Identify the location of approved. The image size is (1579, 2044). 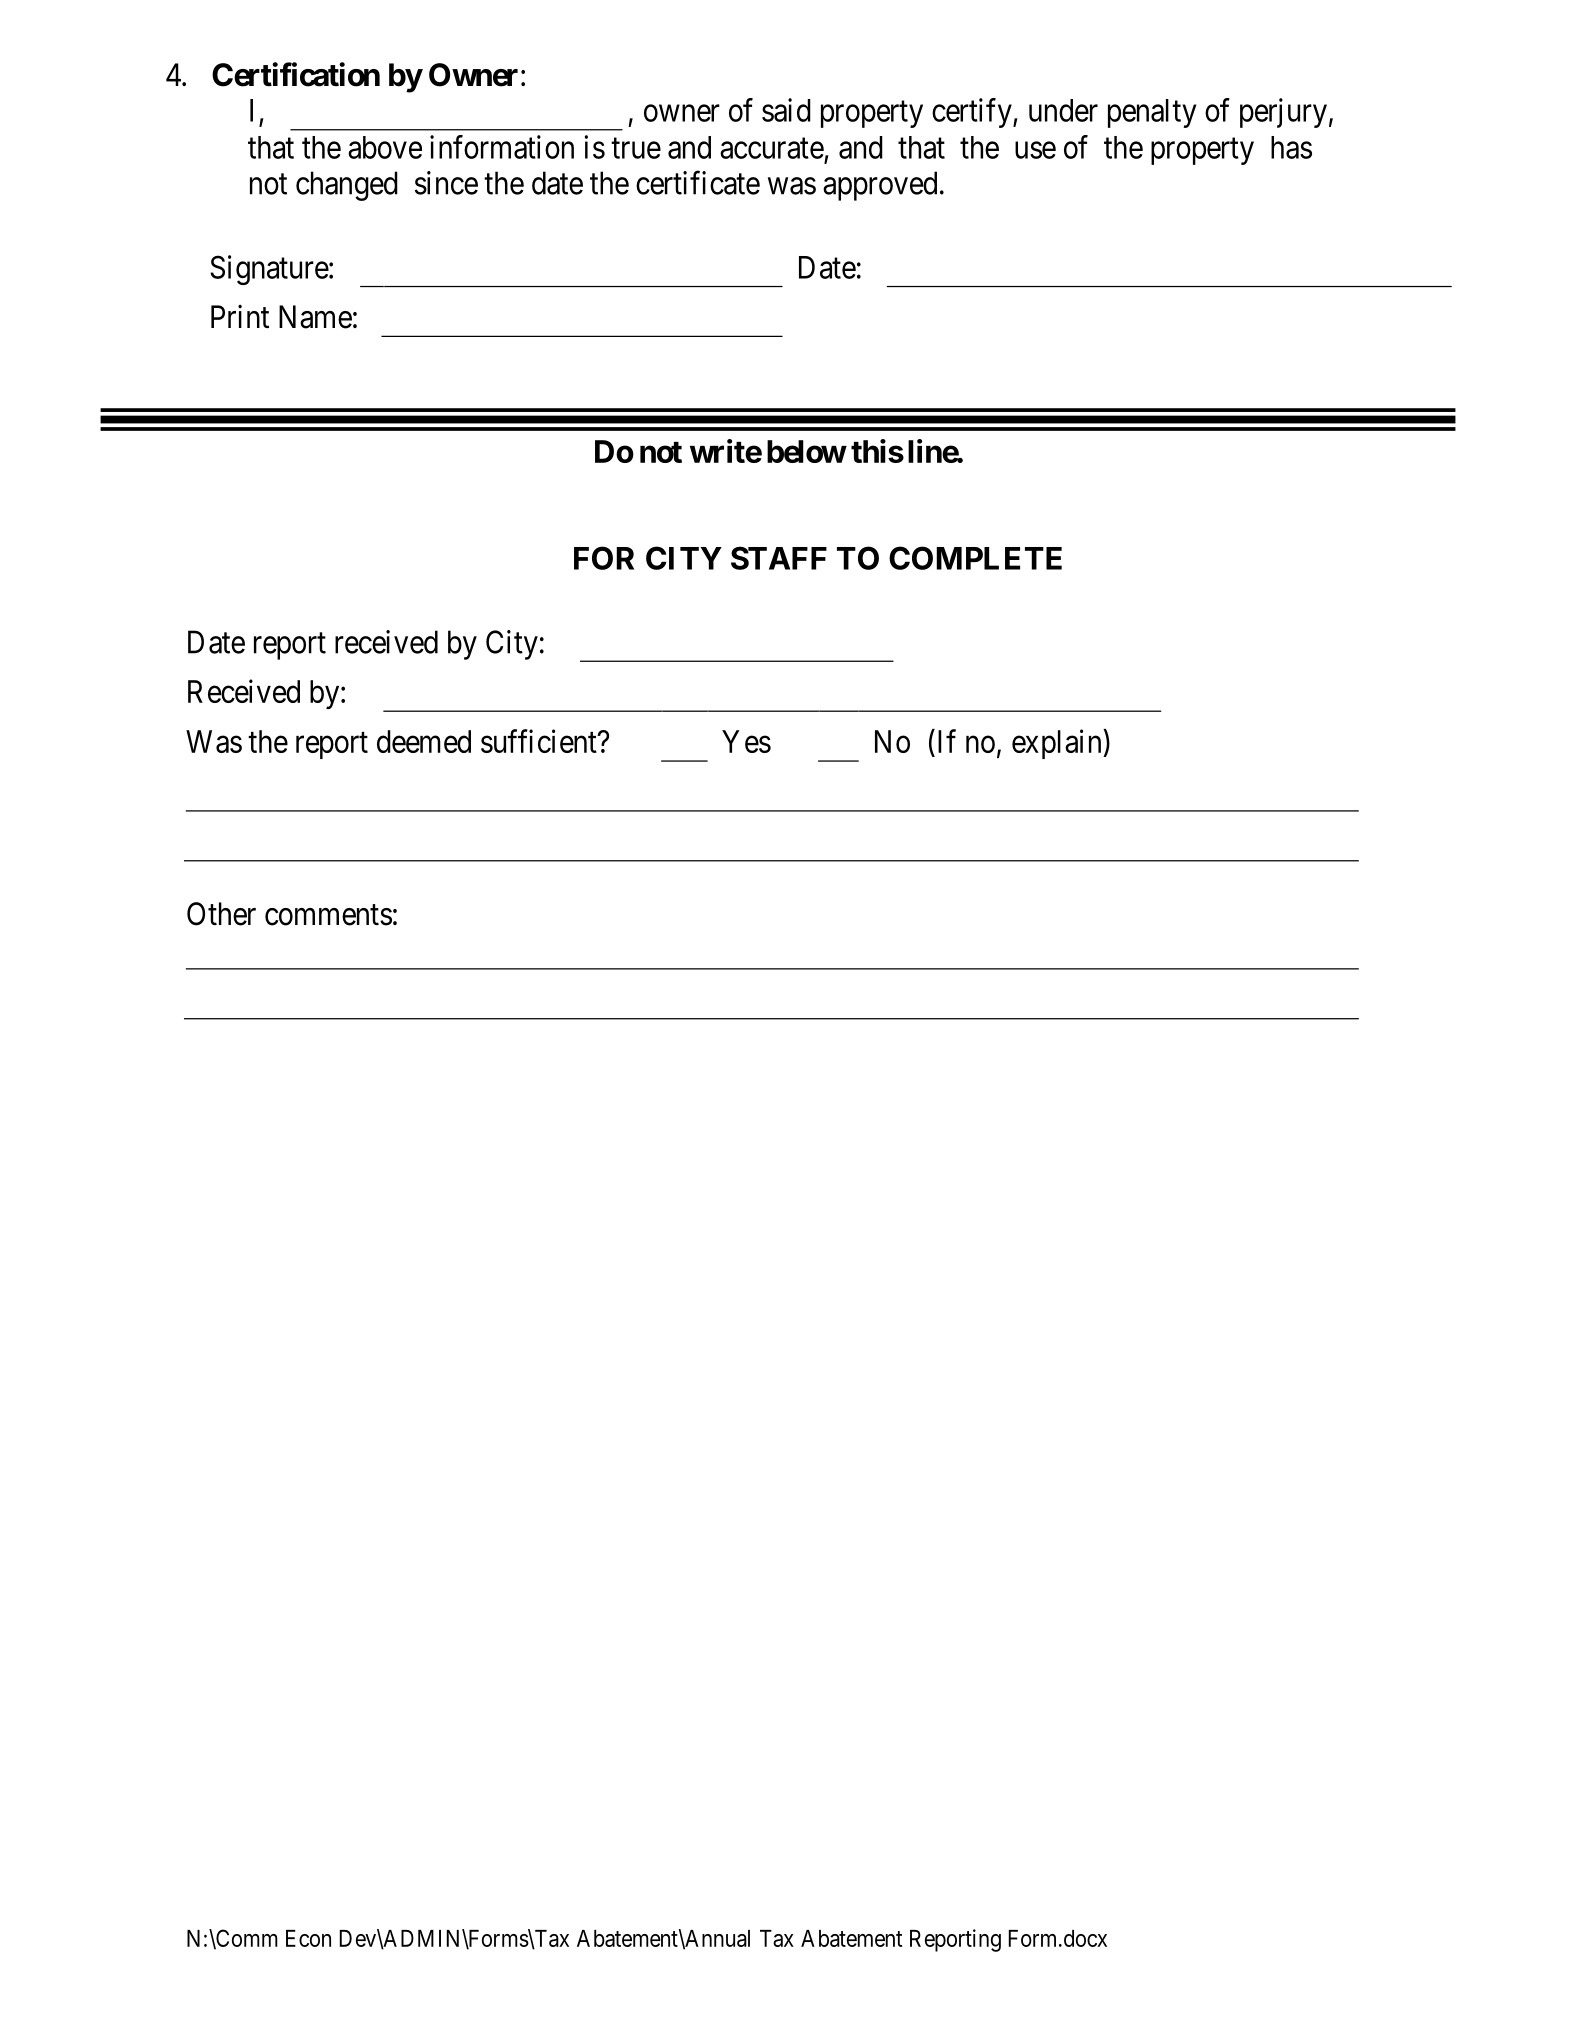
(880, 186).
